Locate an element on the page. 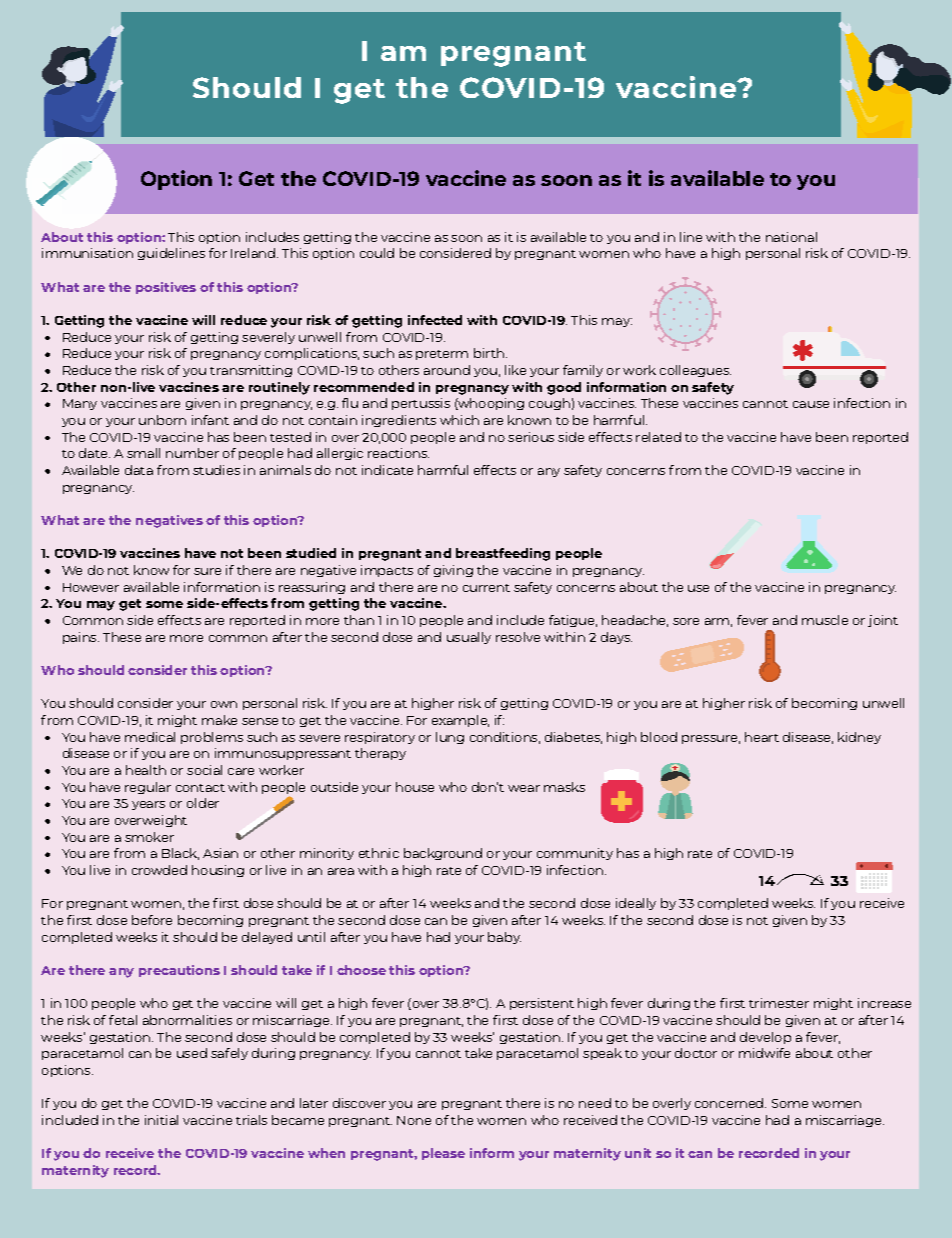 This document has height=1238, width=952. cause is located at coordinates (811, 404).
